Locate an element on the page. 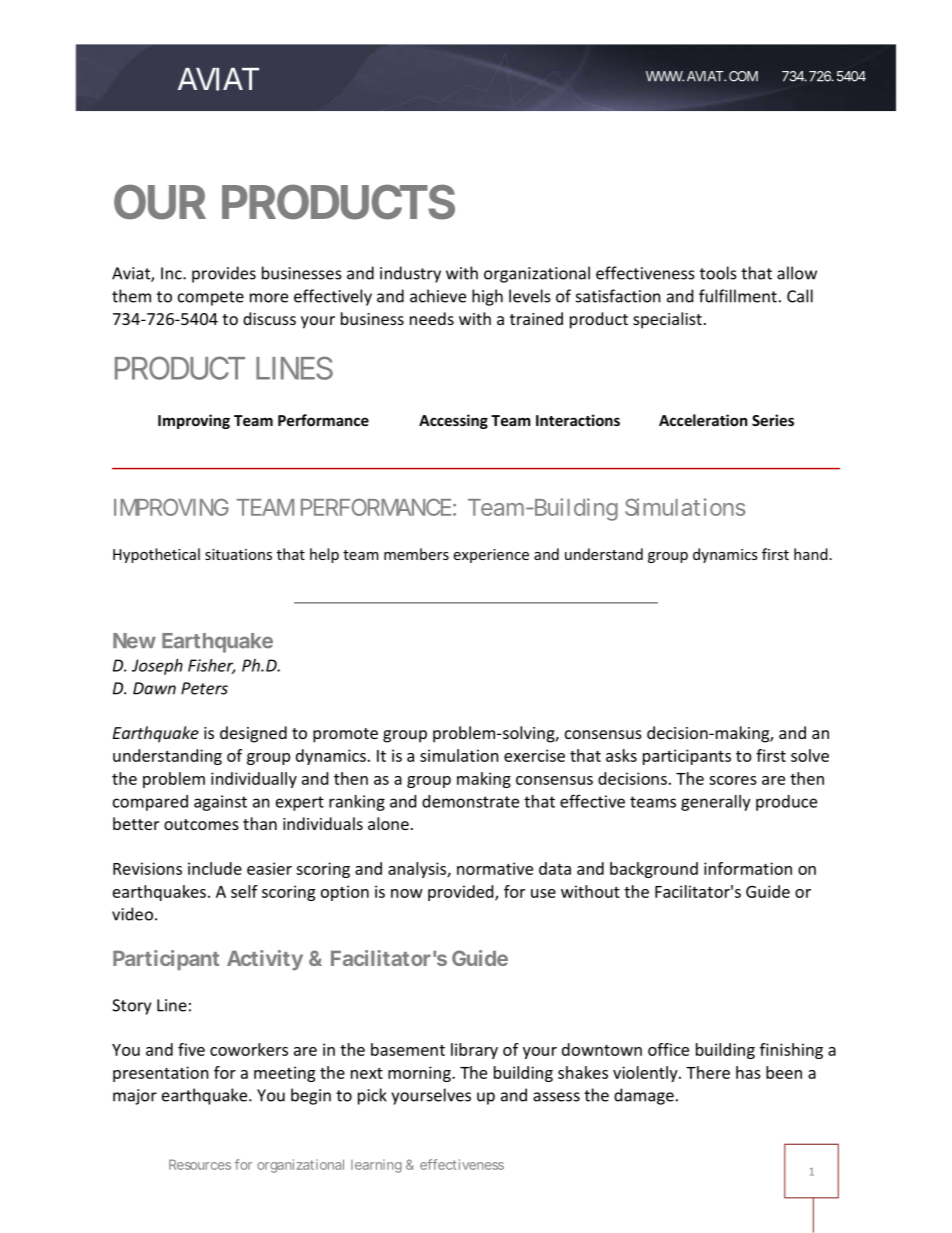  Resources is located at coordinates (200, 1164).
